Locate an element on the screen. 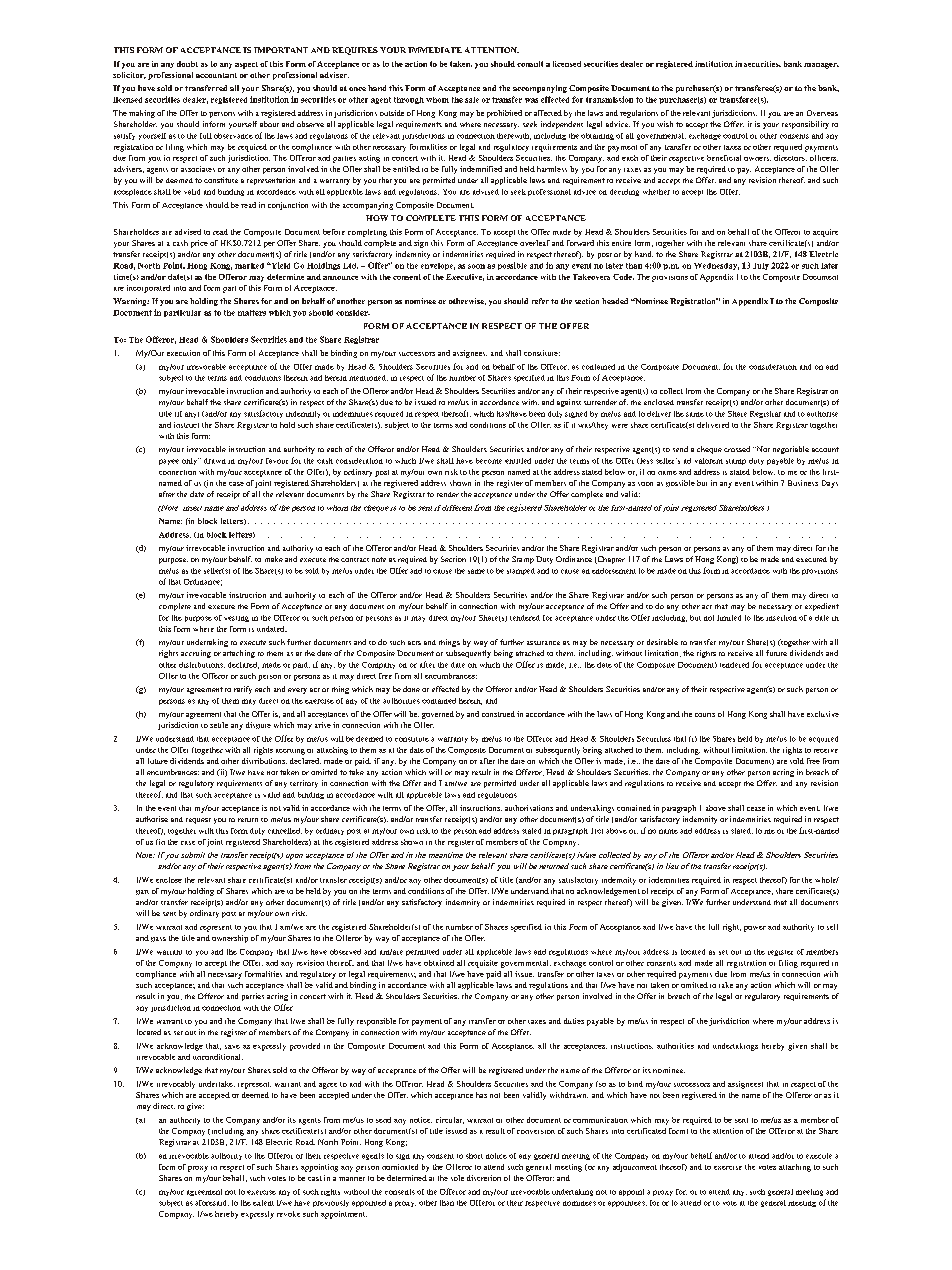  crossed is located at coordinates (737, 449).
